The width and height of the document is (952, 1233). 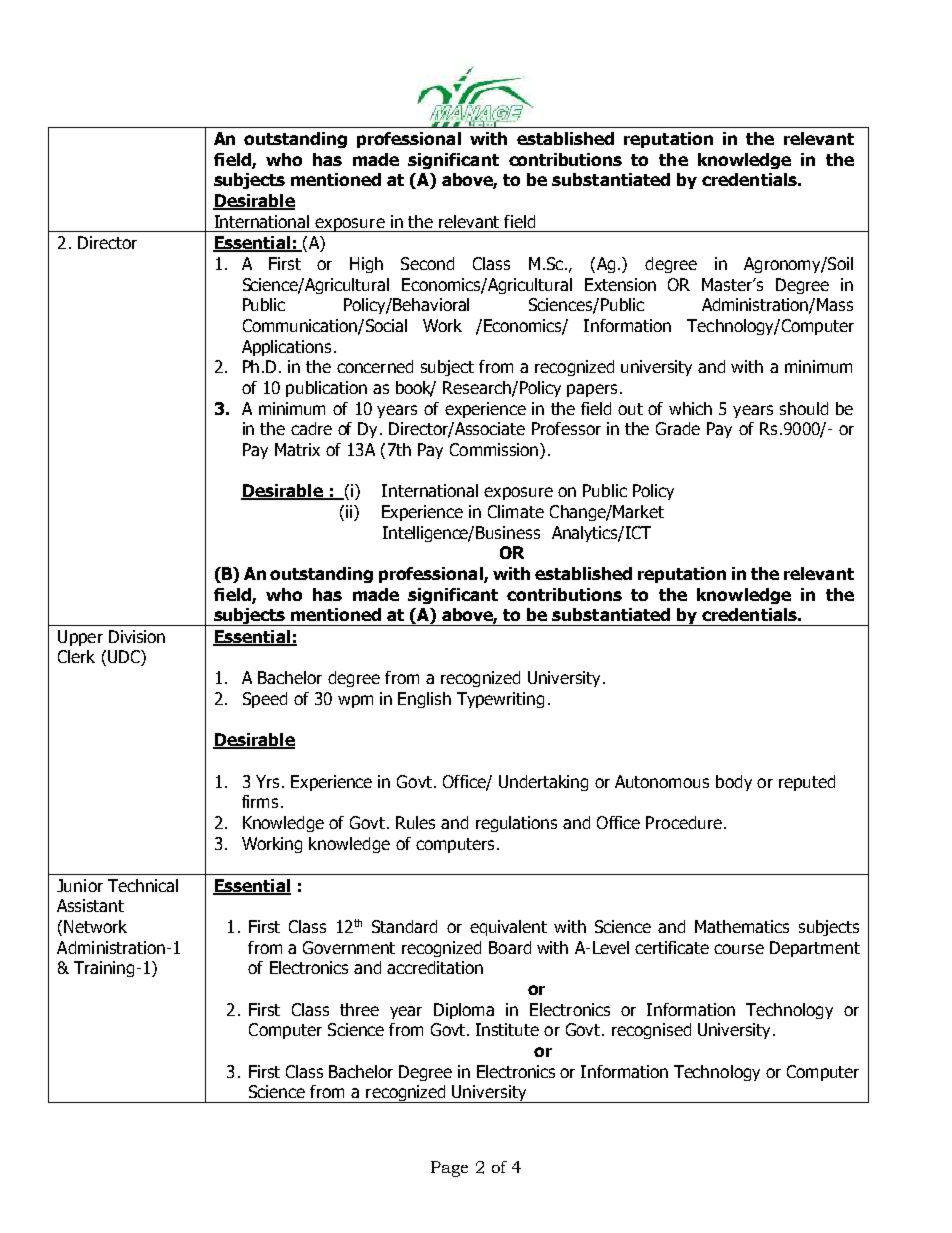 I want to click on Institute, so click(x=507, y=1029).
